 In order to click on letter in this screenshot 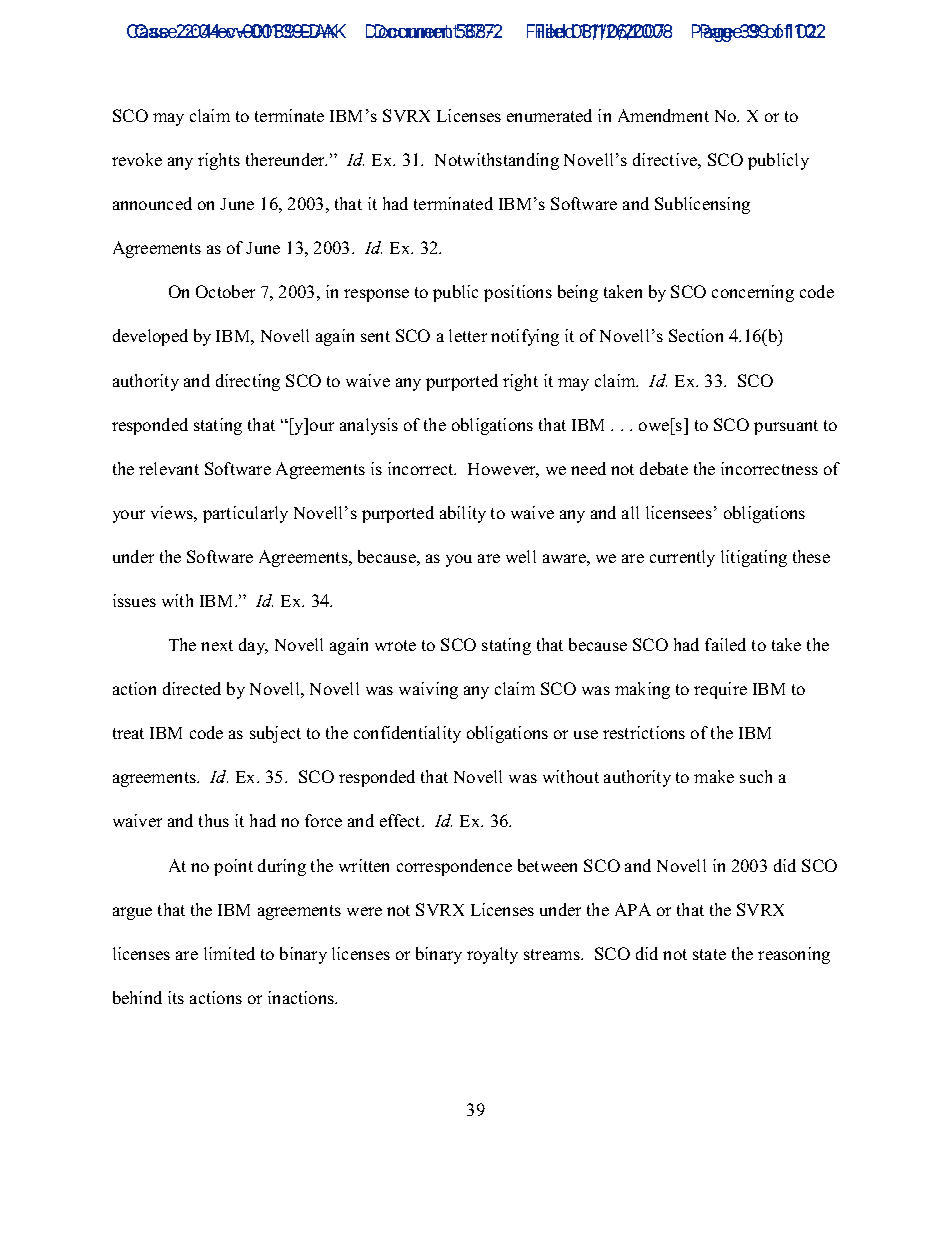, I will do `click(468, 335)`.
